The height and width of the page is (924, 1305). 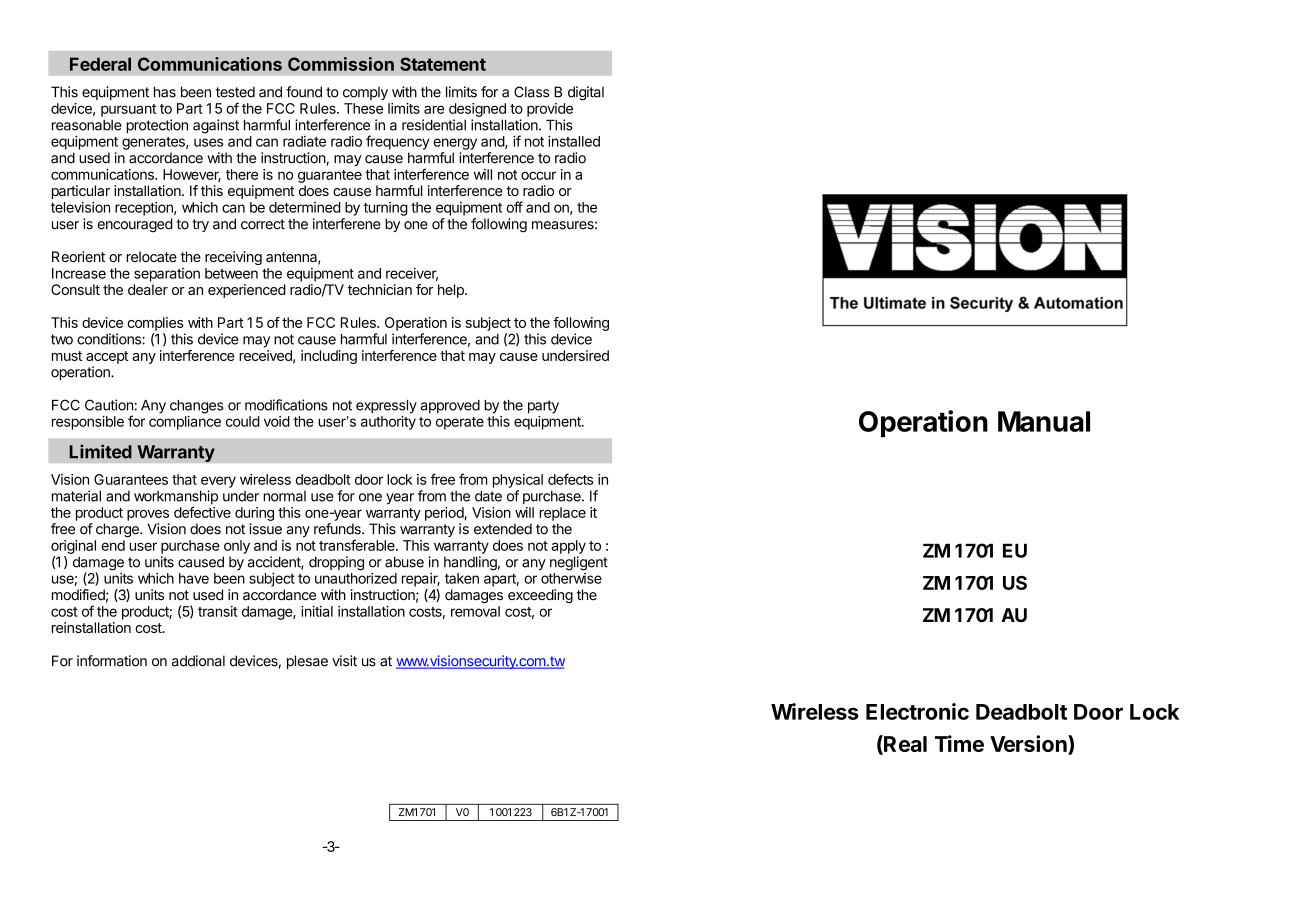 I want to click on Class, so click(x=531, y=92).
